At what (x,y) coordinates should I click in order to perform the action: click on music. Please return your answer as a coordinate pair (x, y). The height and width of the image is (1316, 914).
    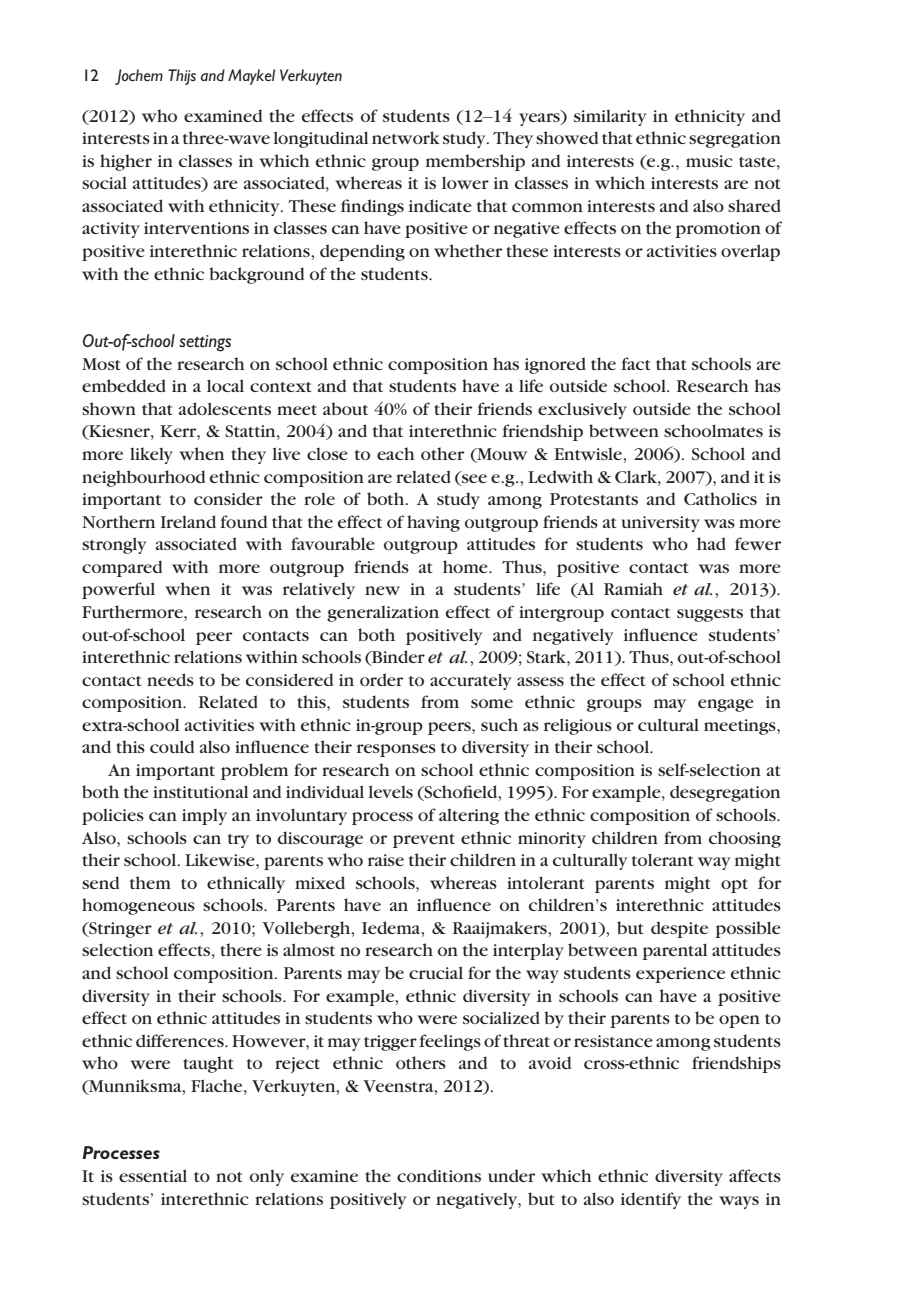
    Looking at the image, I should click on (709, 161).
